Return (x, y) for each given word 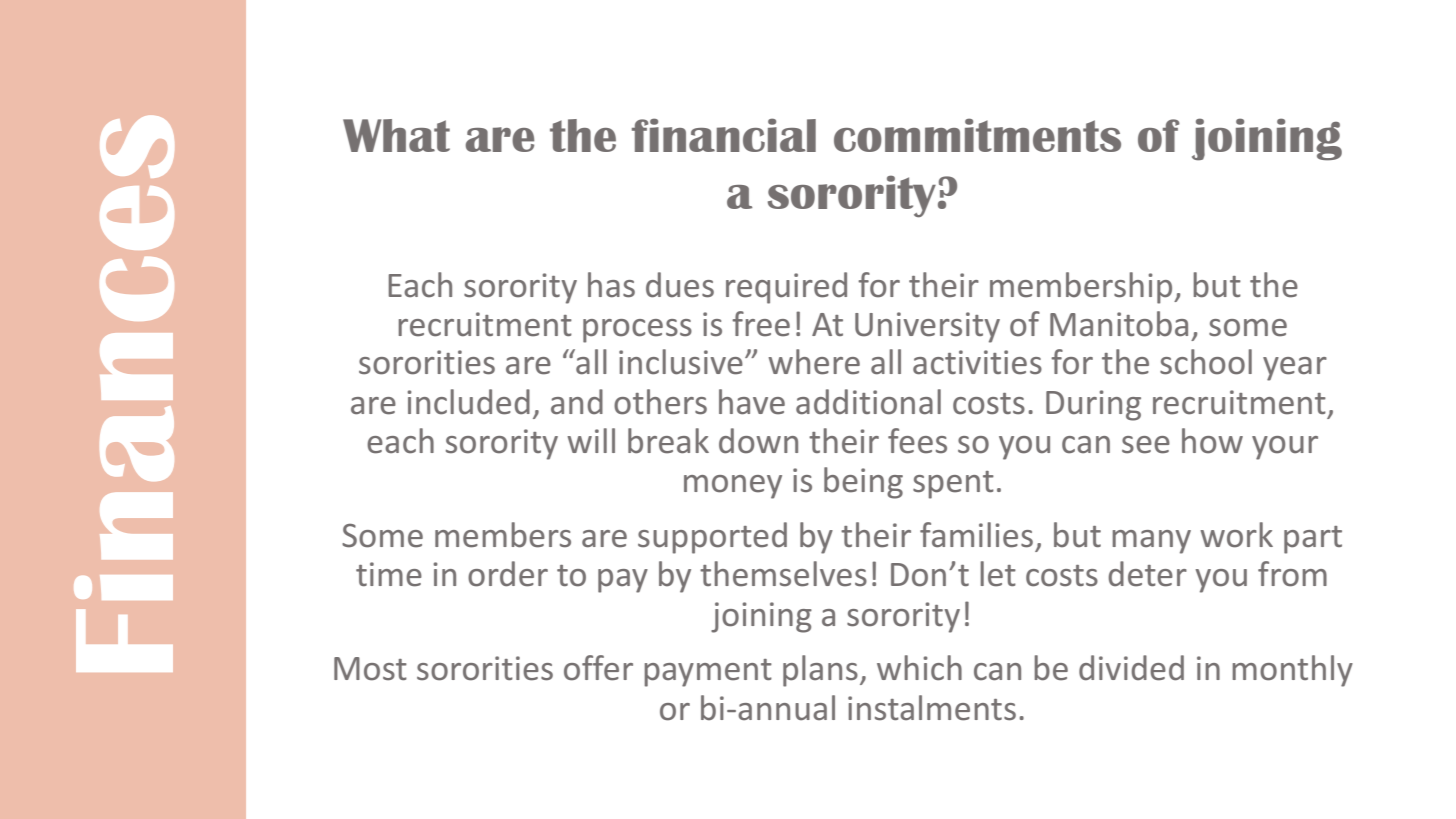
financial (724, 135)
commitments (977, 135)
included (468, 402)
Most (370, 669)
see (1146, 445)
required (786, 288)
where (814, 362)
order (508, 574)
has (611, 285)
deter (1147, 574)
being (863, 483)
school (1206, 362)
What (396, 135)
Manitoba (1119, 324)
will (591, 440)
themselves (783, 574)
